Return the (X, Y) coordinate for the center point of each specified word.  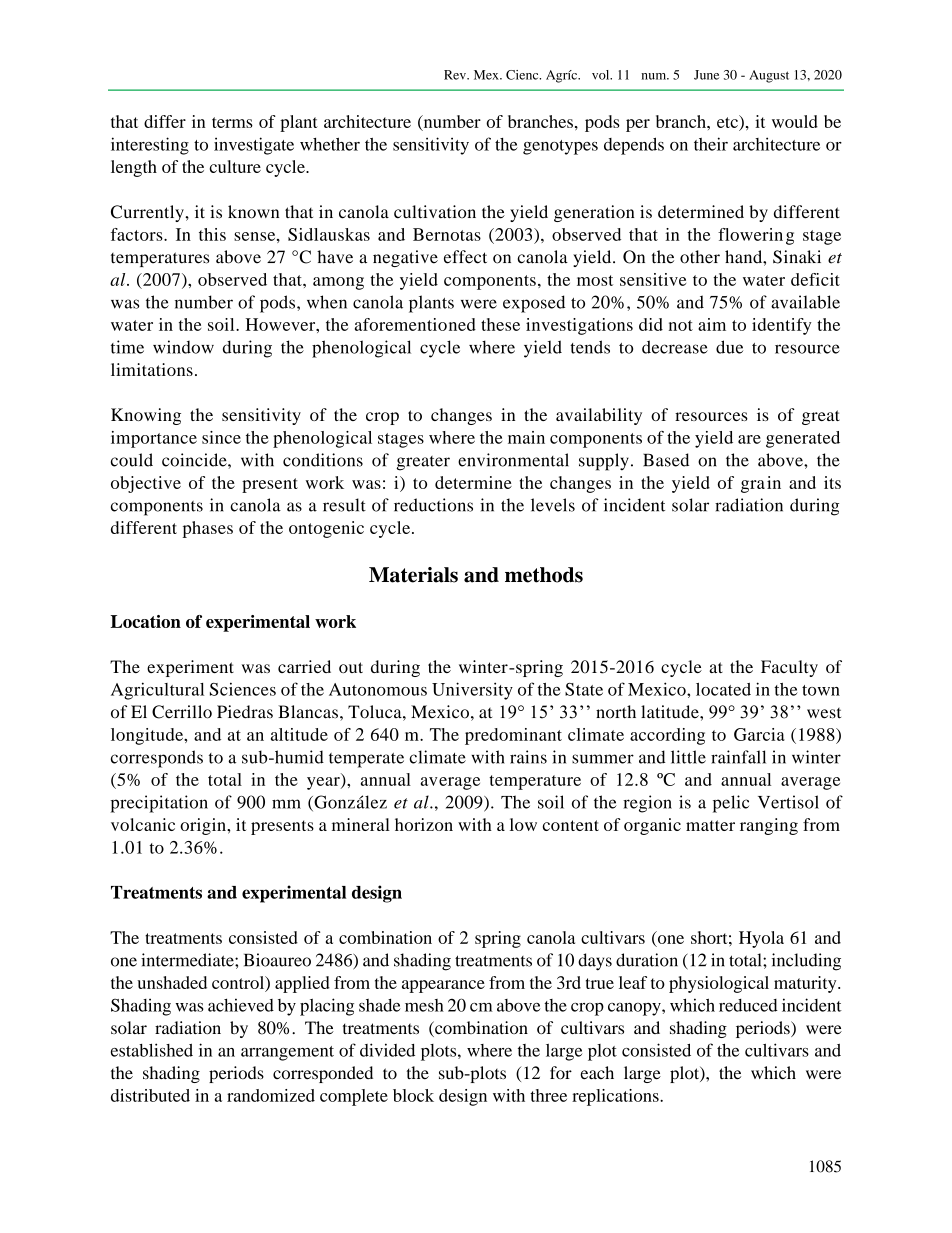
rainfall (738, 757)
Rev (456, 75)
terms (232, 122)
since (221, 437)
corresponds (157, 759)
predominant (513, 736)
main (526, 437)
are (749, 439)
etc (728, 121)
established (152, 1050)
